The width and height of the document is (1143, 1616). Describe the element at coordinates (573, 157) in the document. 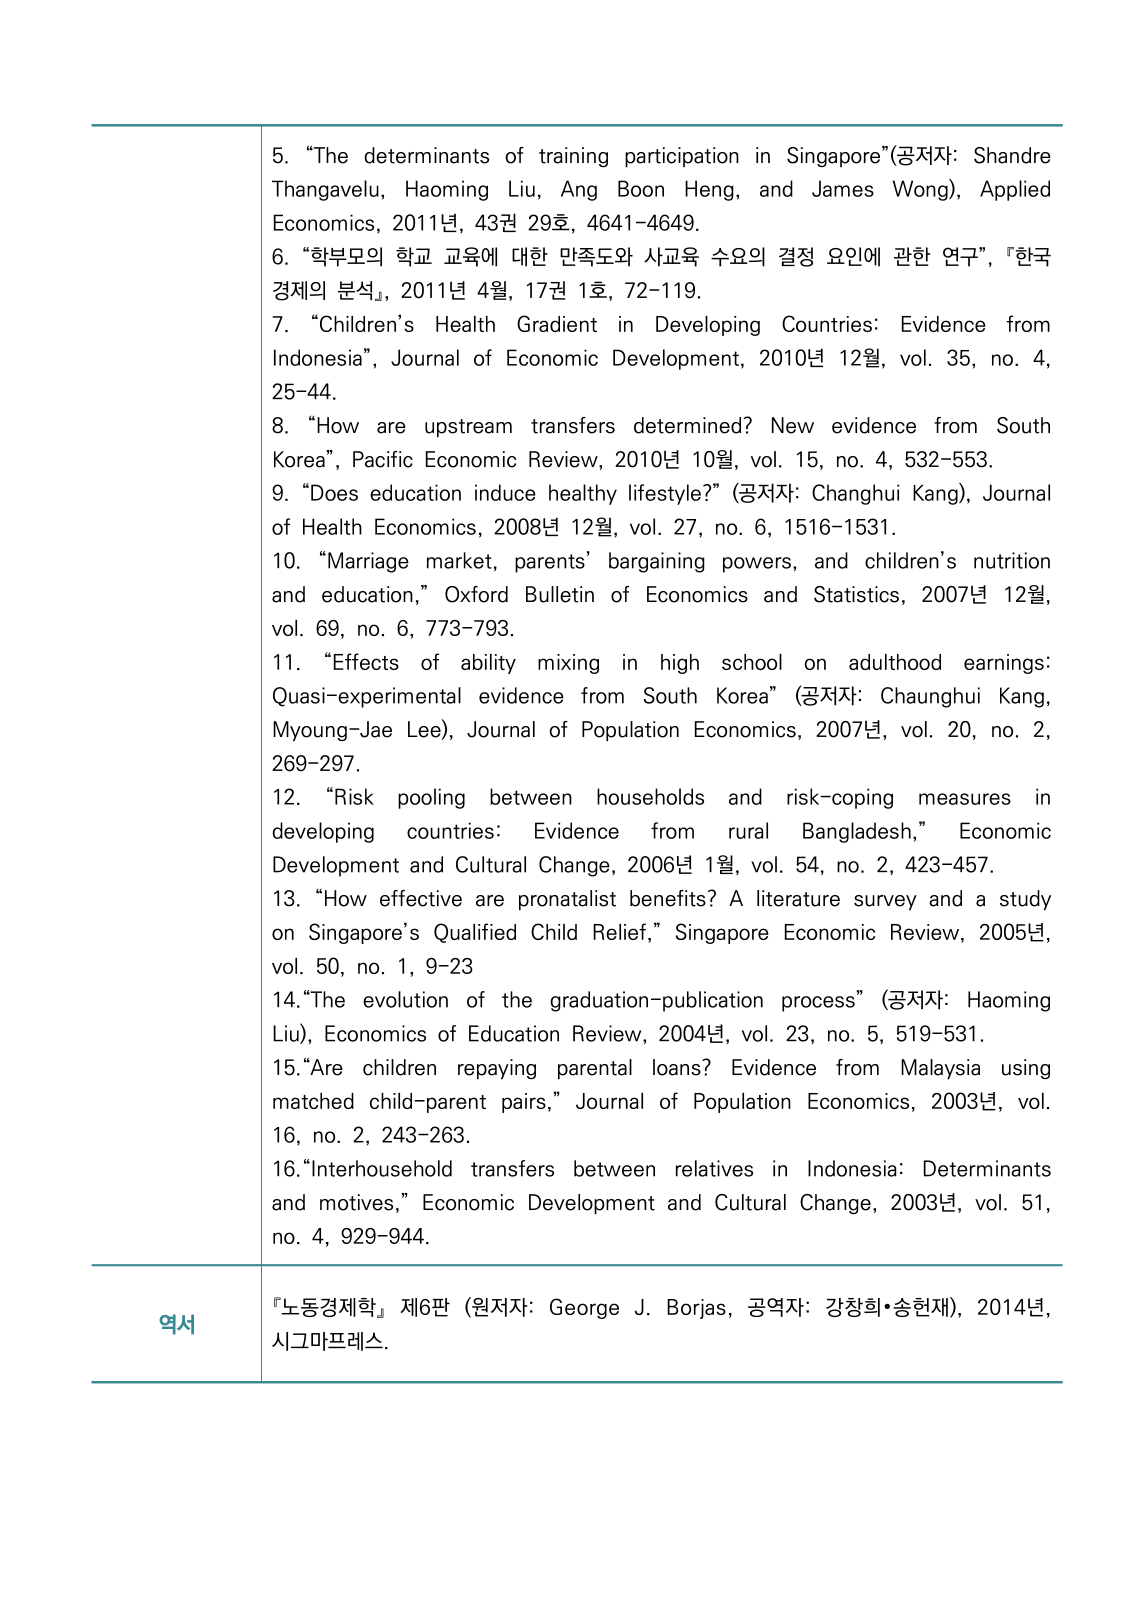

I see `training` at that location.
